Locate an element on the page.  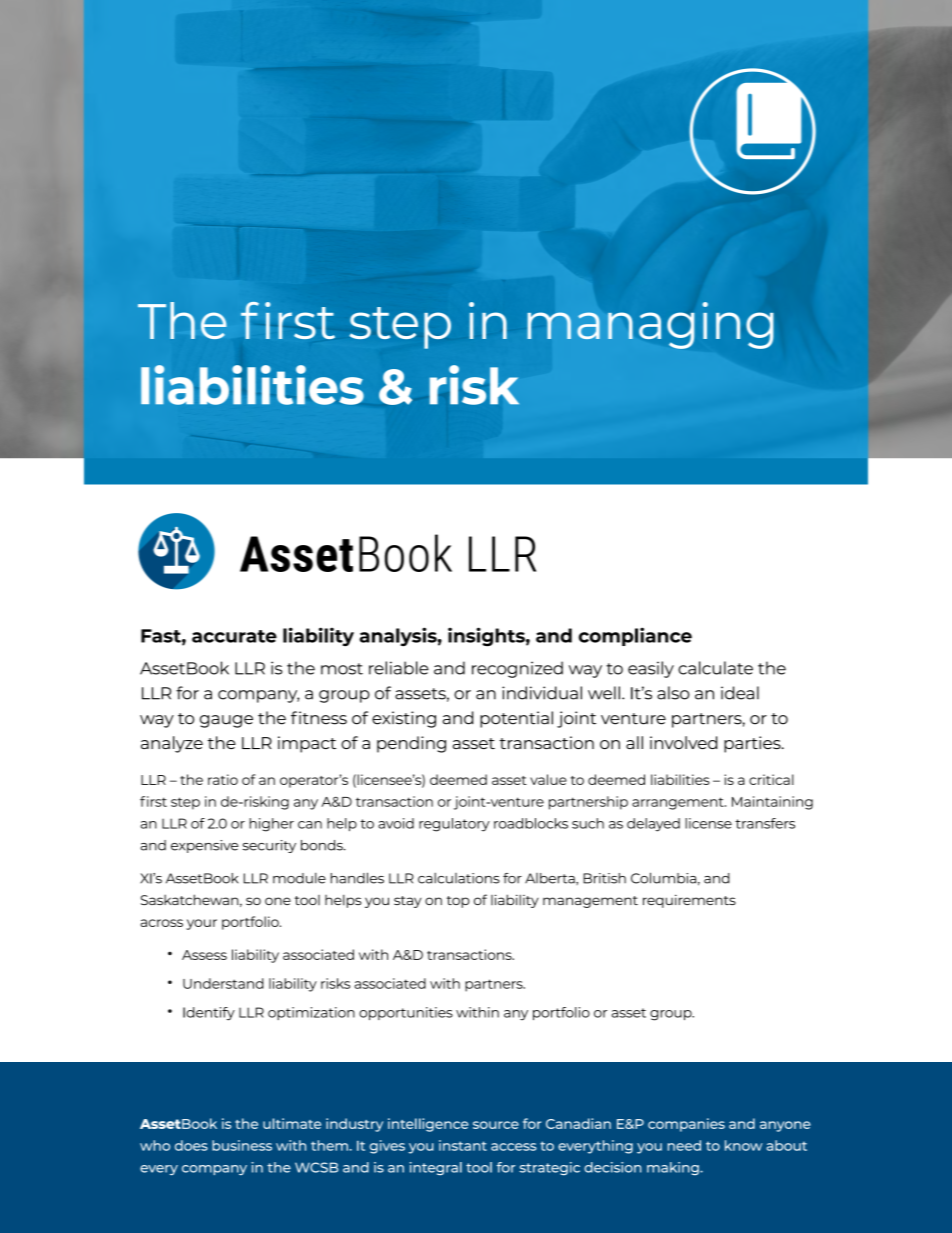
need is located at coordinates (684, 1145).
